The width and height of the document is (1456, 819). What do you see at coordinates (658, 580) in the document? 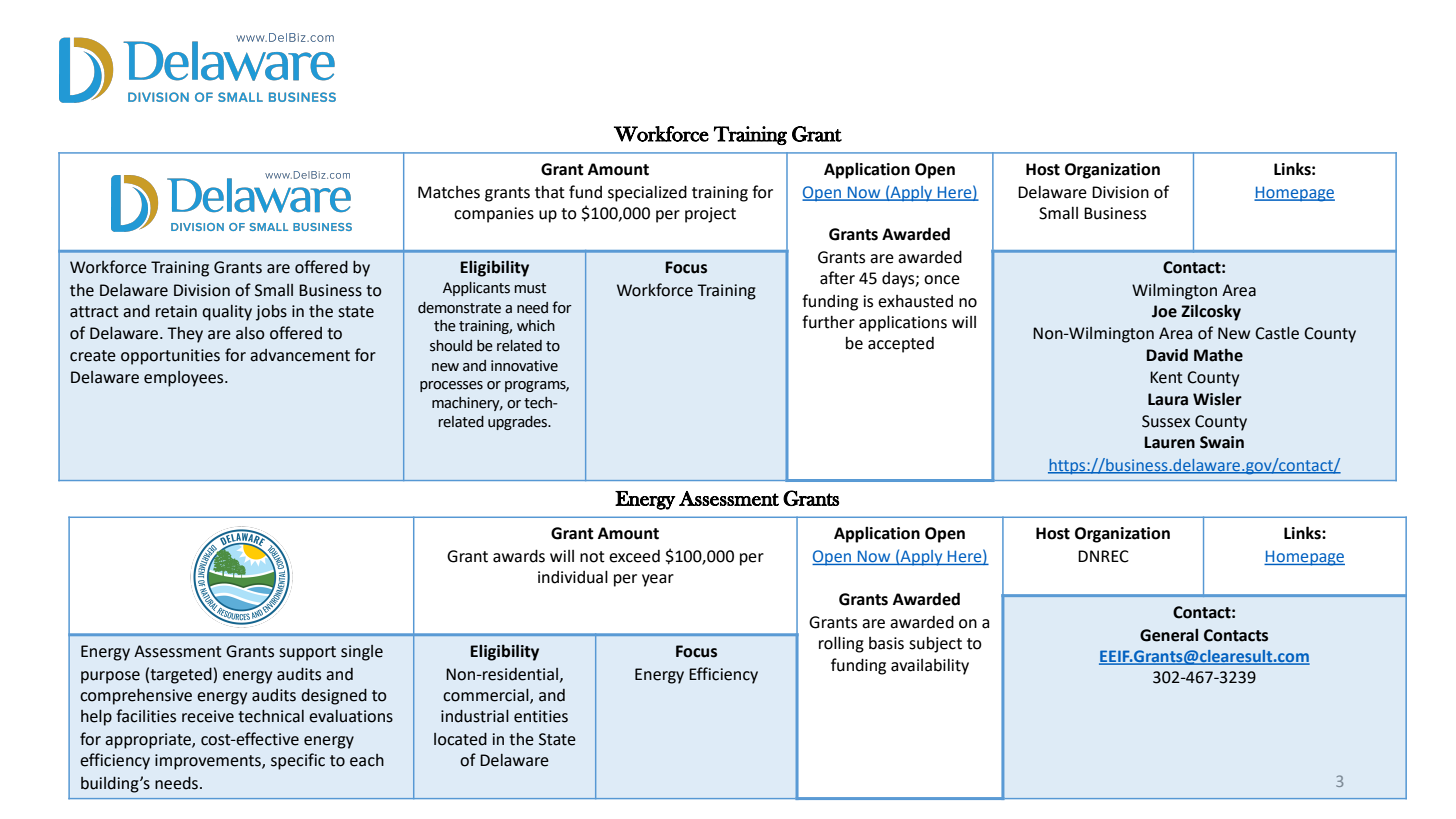
I see `year` at bounding box center [658, 580].
